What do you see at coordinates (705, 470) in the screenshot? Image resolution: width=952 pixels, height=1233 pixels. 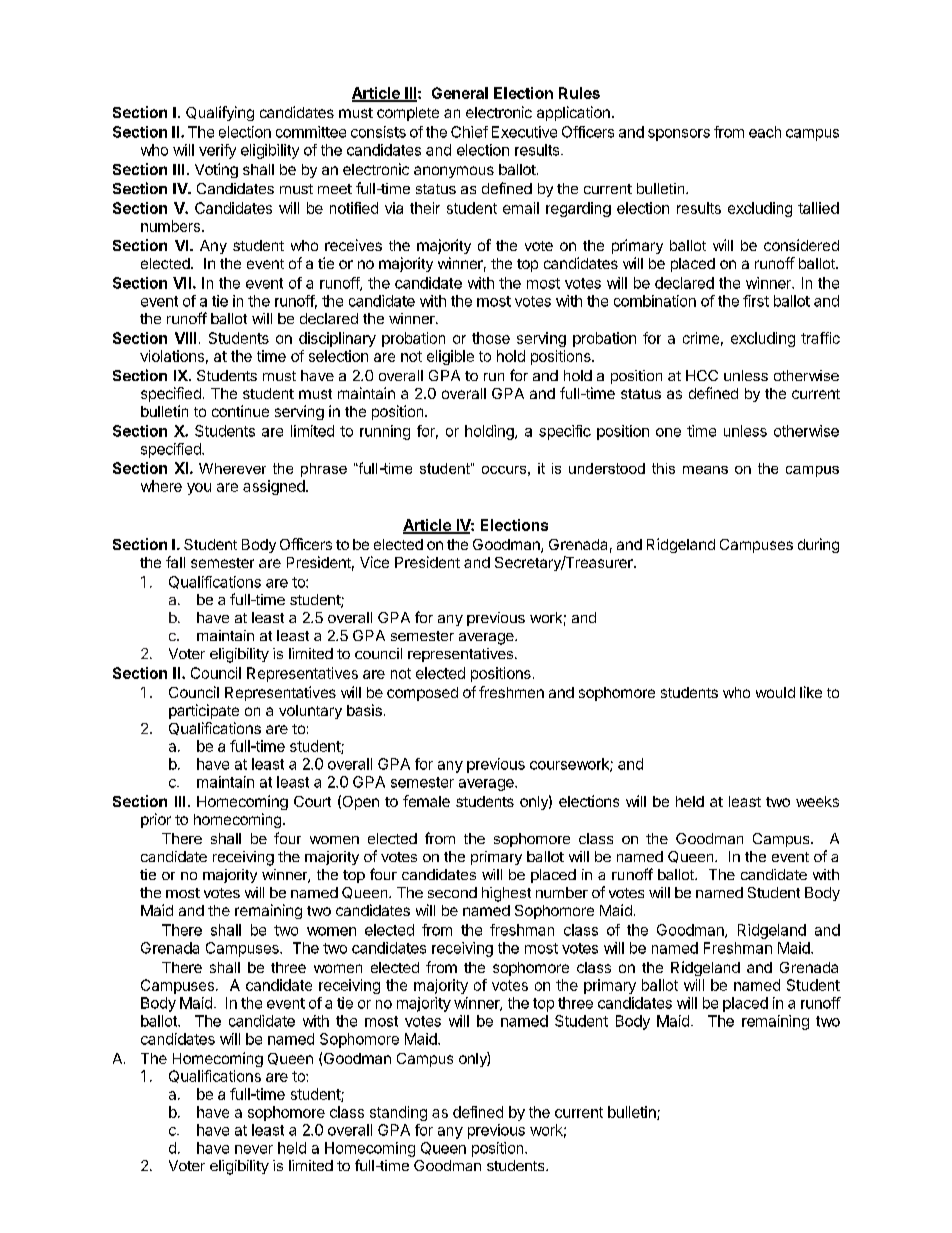 I see `means` at bounding box center [705, 470].
